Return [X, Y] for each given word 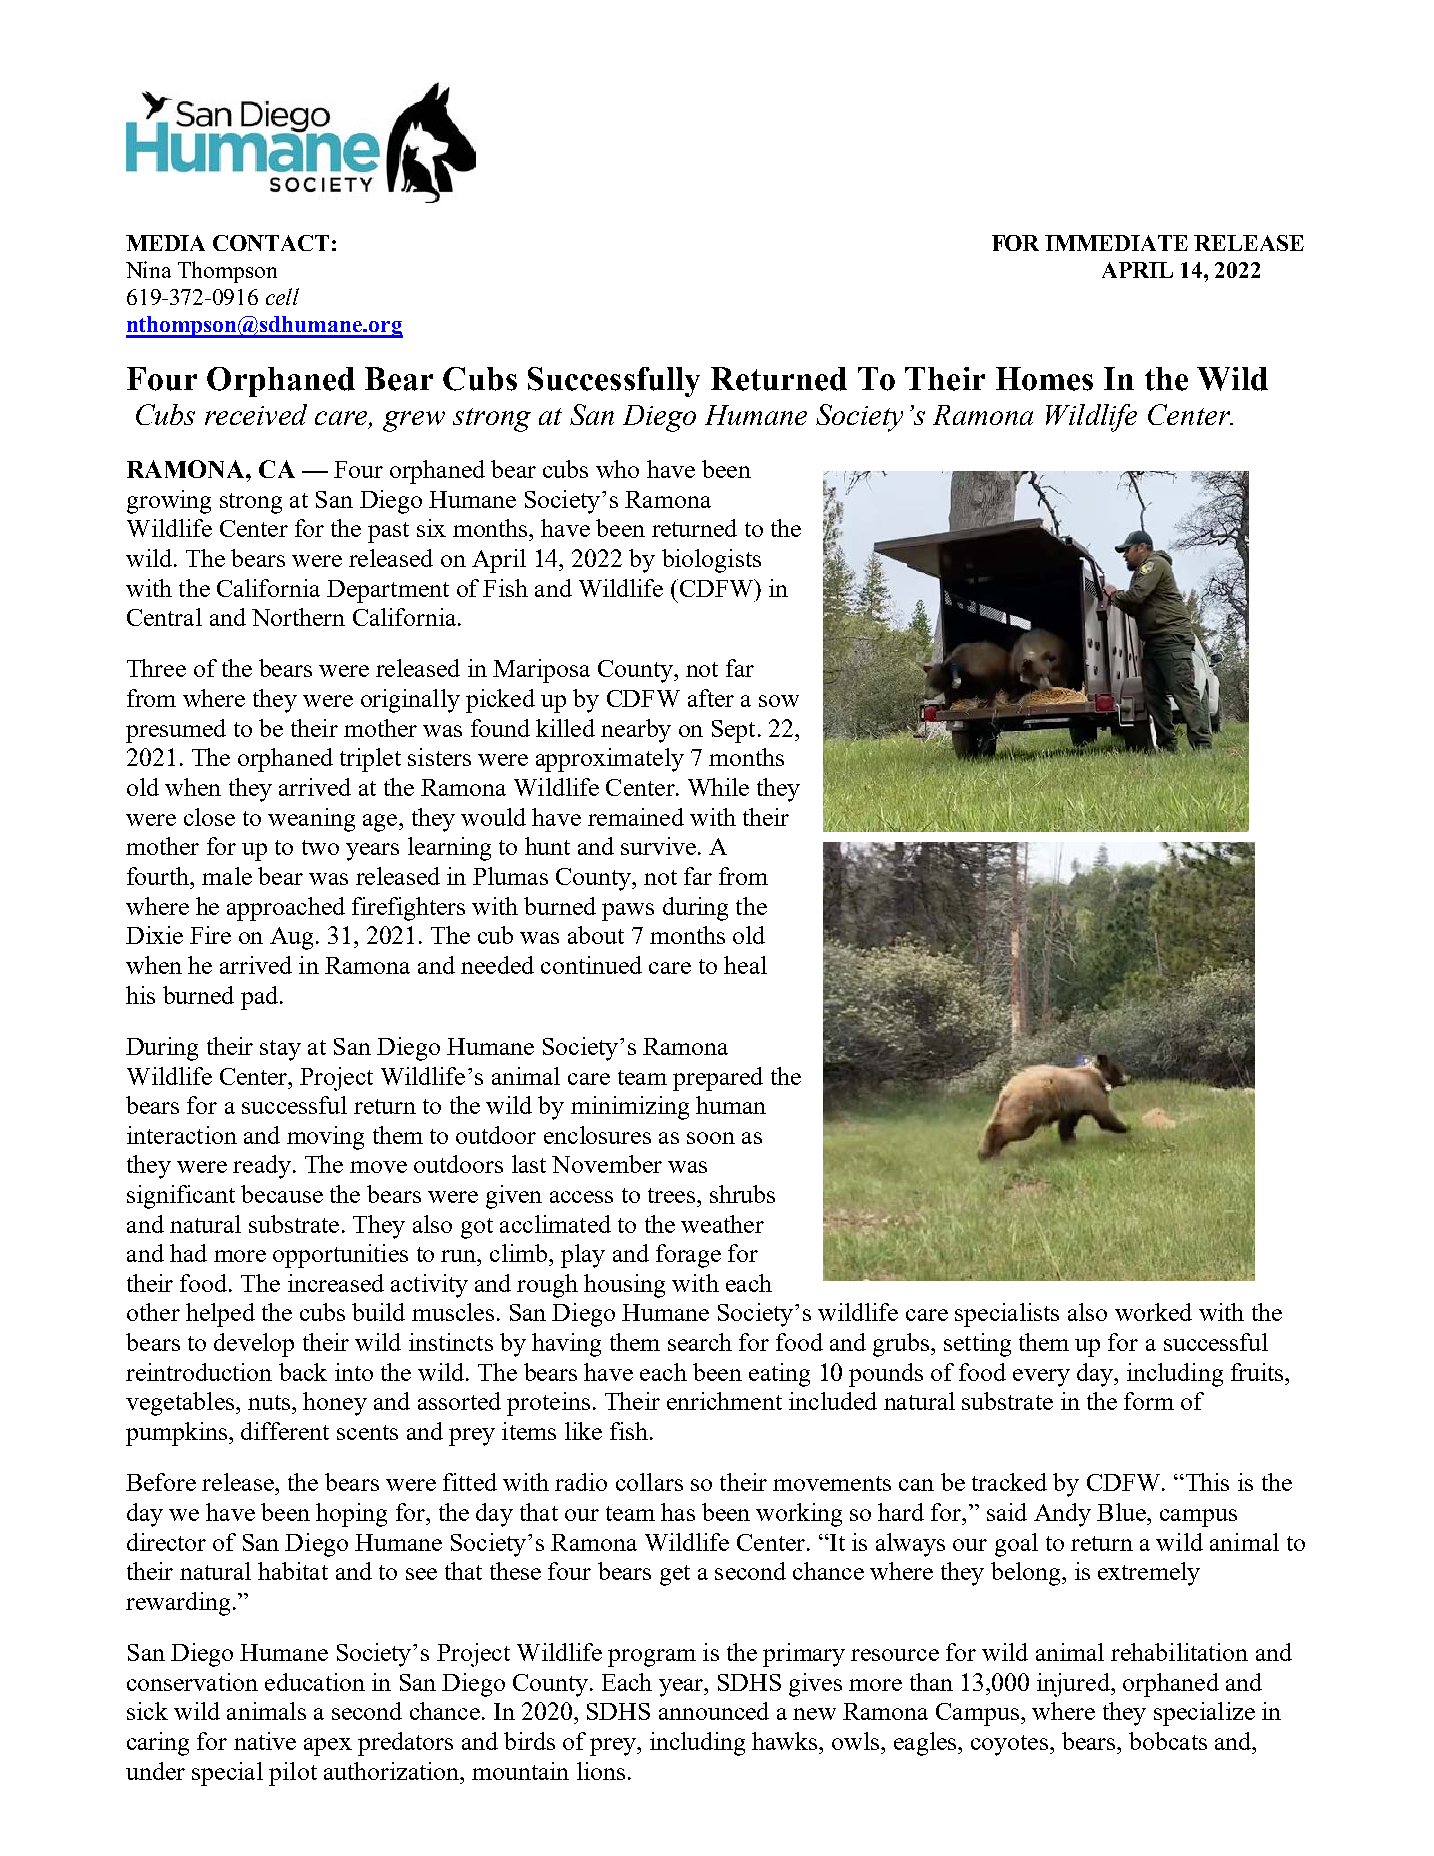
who [617, 469]
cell [282, 296]
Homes [1044, 379]
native [265, 1741]
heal [745, 965]
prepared [718, 1079]
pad [259, 998]
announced [714, 1711]
